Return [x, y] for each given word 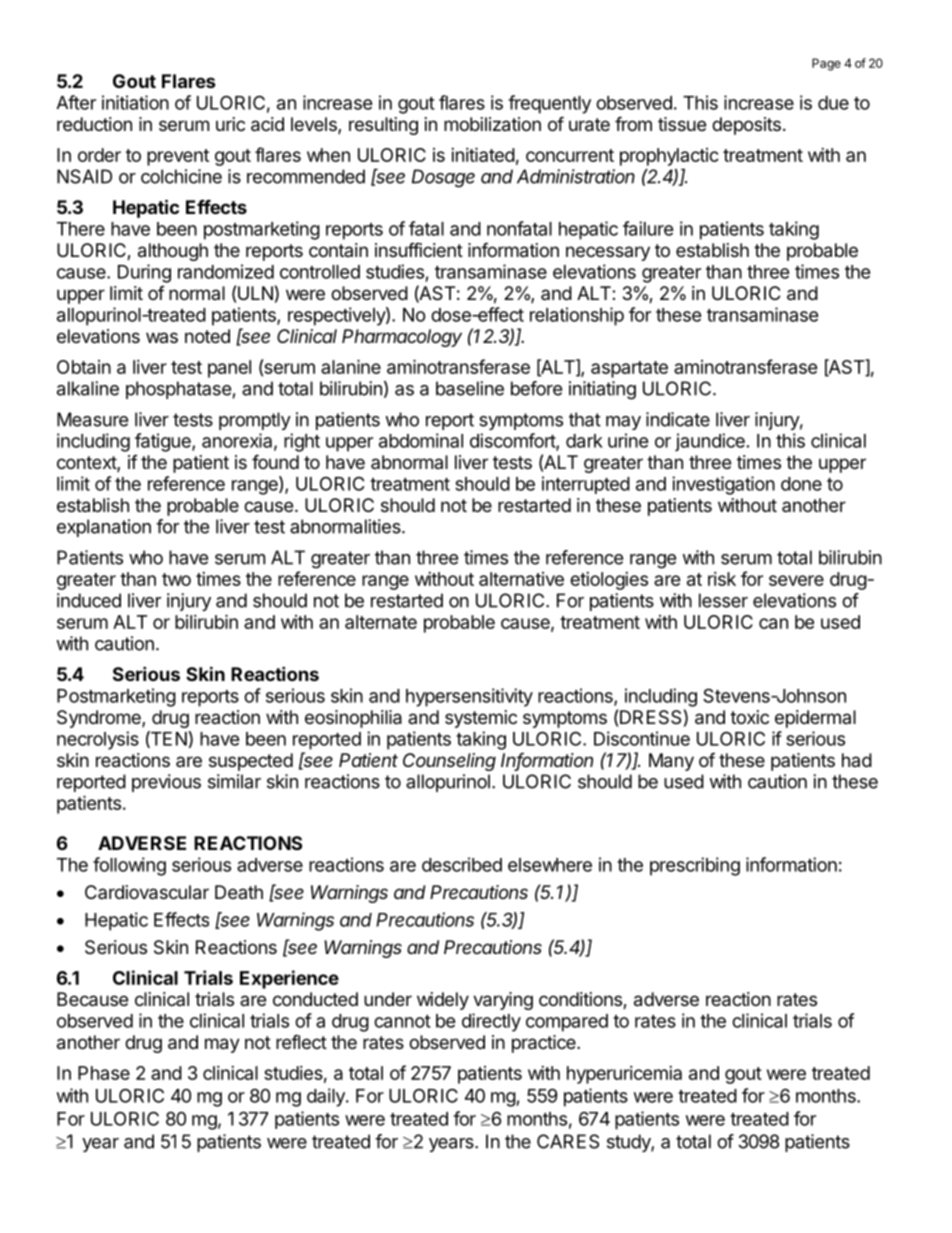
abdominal [421, 440]
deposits [746, 126]
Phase [104, 1073]
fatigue [164, 442]
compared [567, 1023]
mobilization [492, 124]
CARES [568, 1141]
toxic [749, 717]
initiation [135, 102]
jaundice [710, 442]
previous [166, 783]
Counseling [449, 762]
